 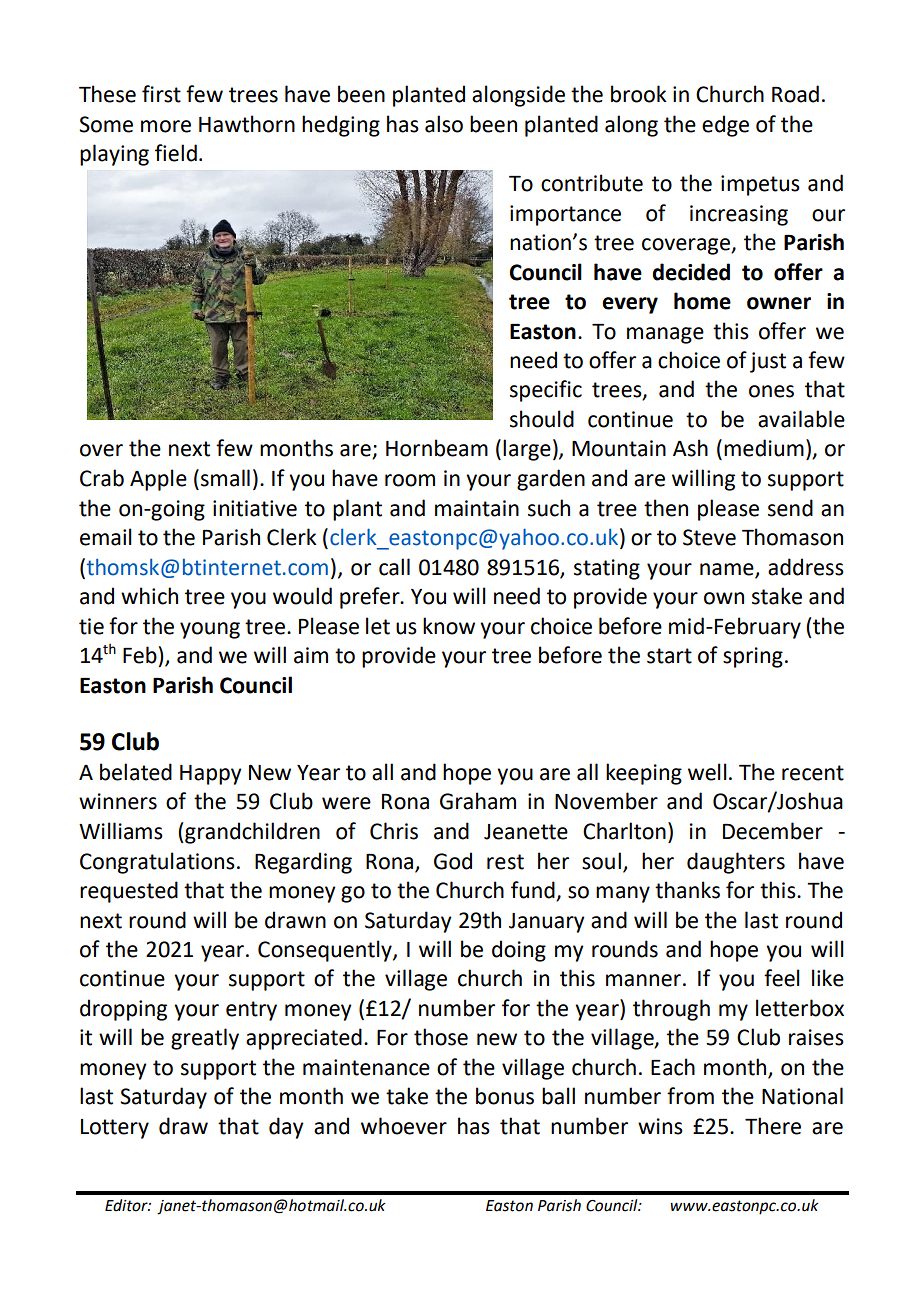 What do you see at coordinates (444, 124) in the document?
I see `also` at bounding box center [444, 124].
